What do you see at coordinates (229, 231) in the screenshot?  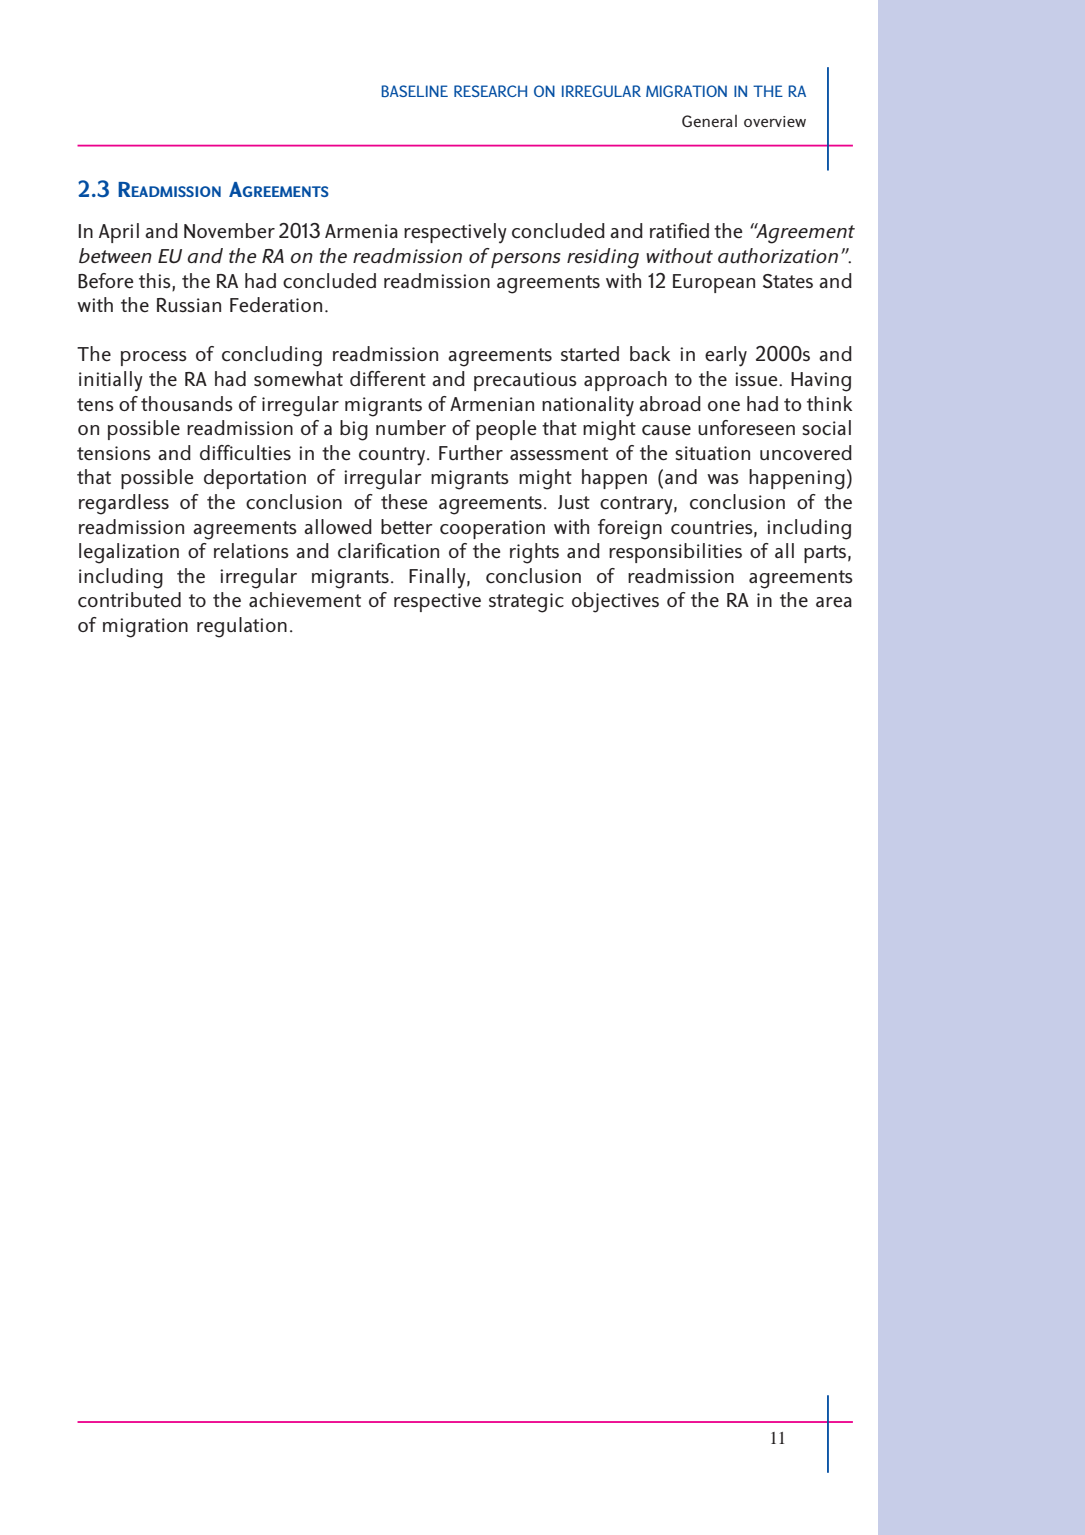 I see `November` at bounding box center [229, 231].
